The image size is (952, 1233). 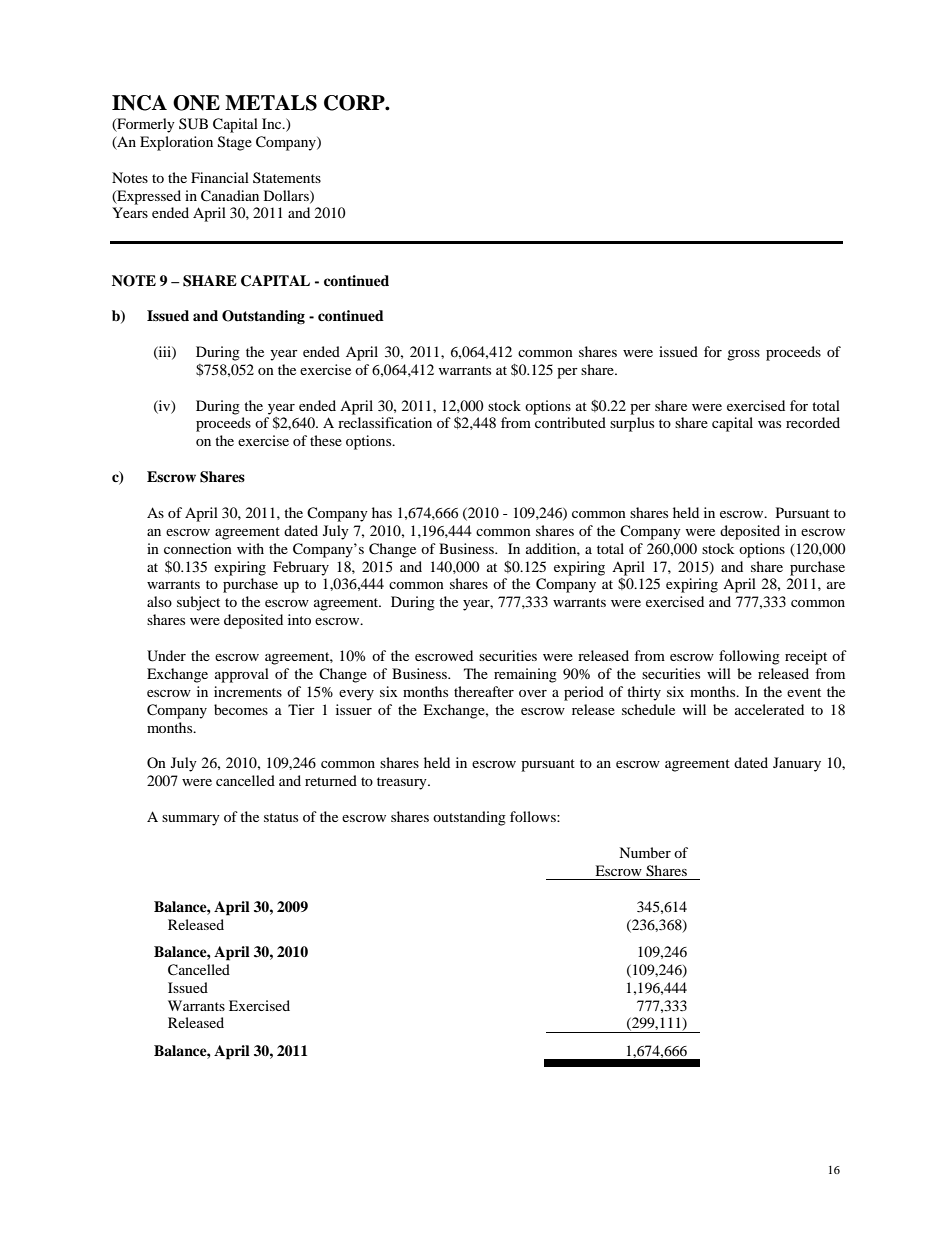 What do you see at coordinates (198, 548) in the screenshot?
I see `connection` at bounding box center [198, 548].
